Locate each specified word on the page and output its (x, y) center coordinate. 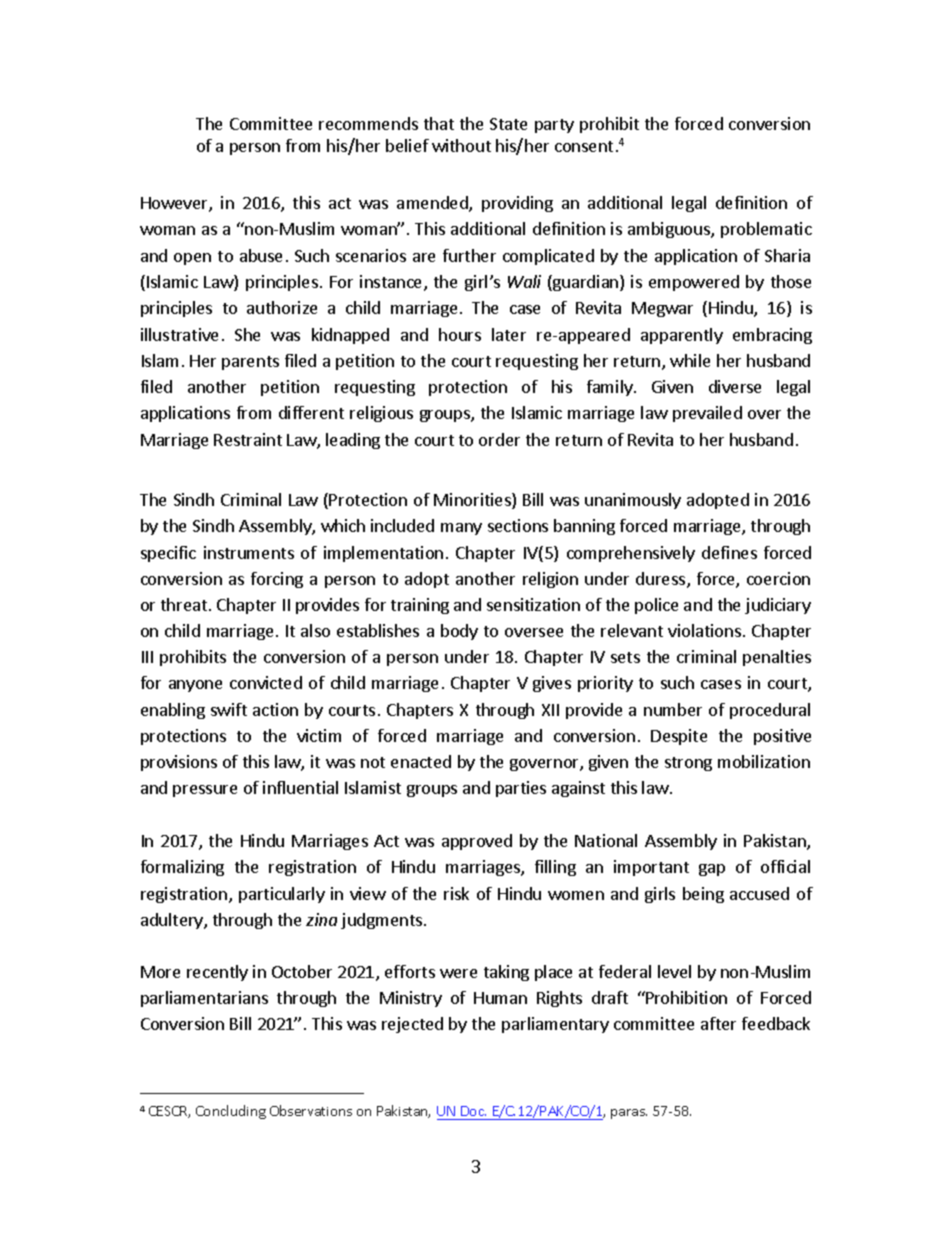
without (461, 145)
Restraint (248, 439)
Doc (473, 1113)
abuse (261, 255)
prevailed (707, 414)
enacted (421, 761)
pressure (205, 791)
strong (688, 764)
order (499, 439)
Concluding (231, 1112)
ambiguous (670, 230)
